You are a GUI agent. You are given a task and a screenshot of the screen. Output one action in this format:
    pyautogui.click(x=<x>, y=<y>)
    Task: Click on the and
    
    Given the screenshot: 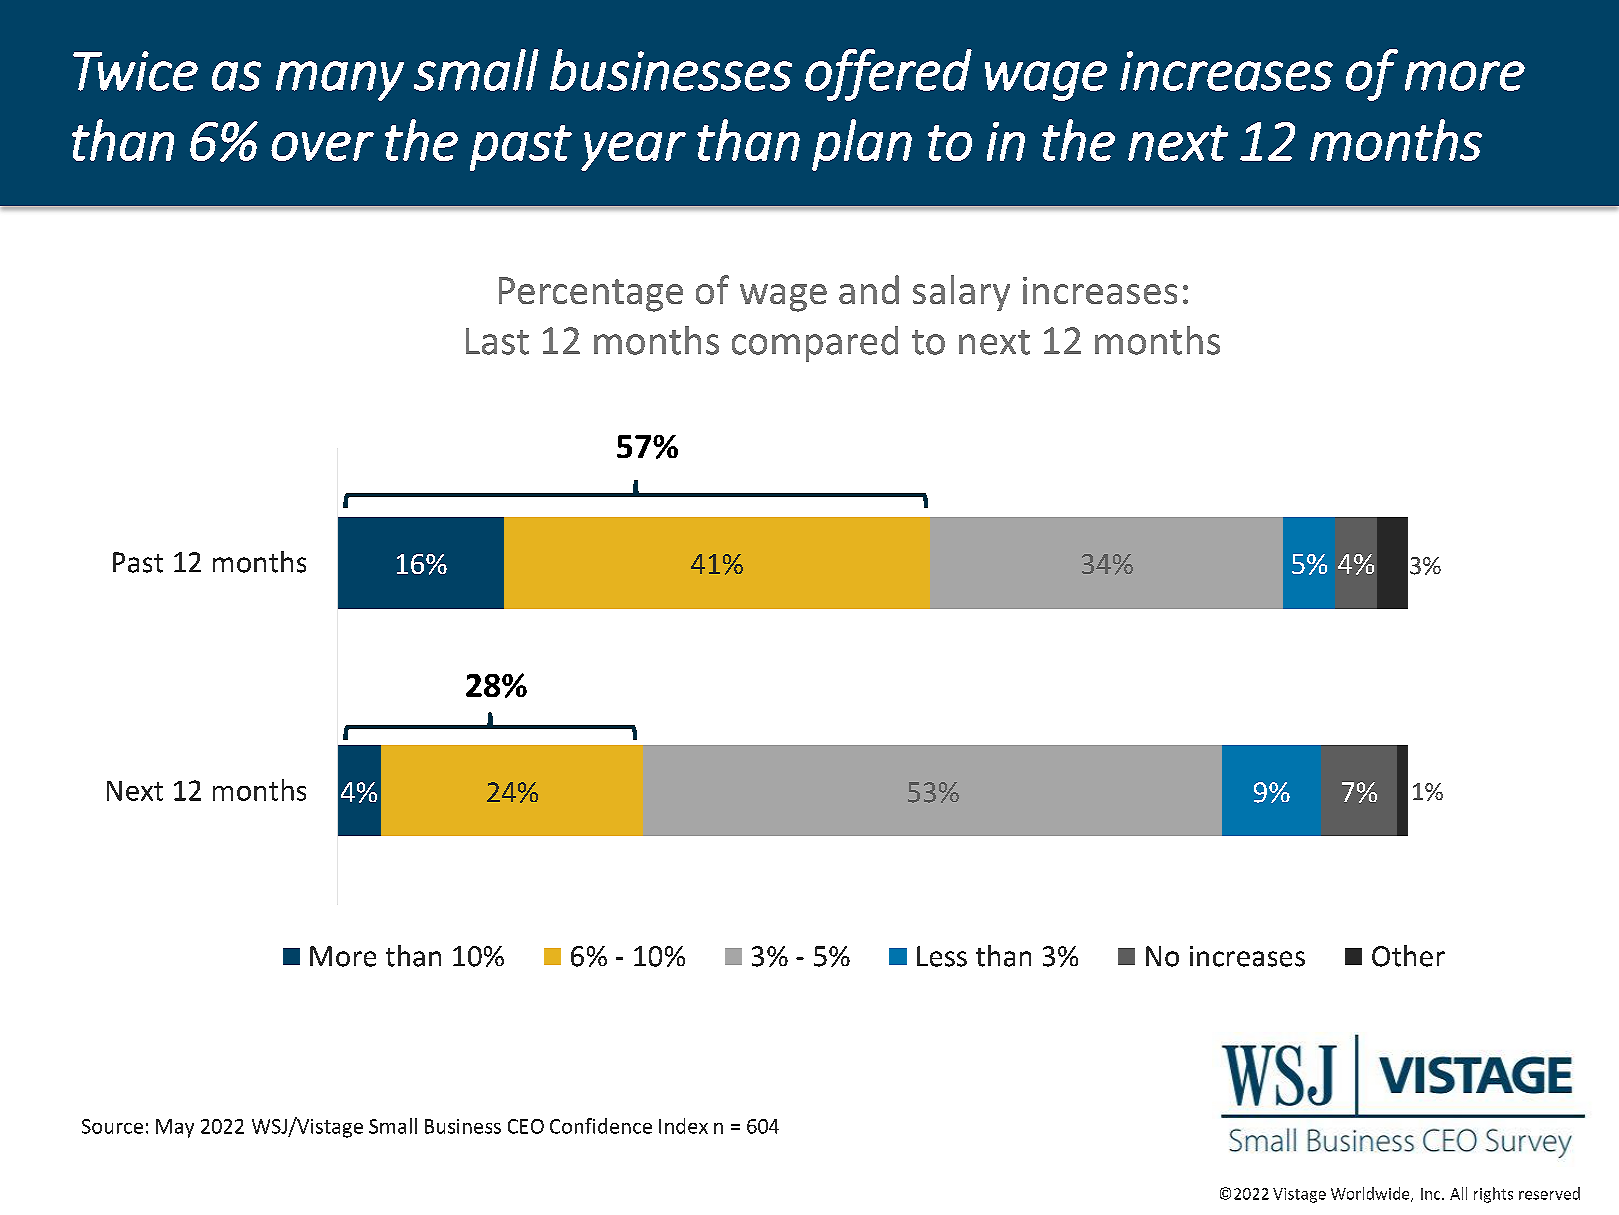 What is the action you would take?
    pyautogui.click(x=869, y=289)
